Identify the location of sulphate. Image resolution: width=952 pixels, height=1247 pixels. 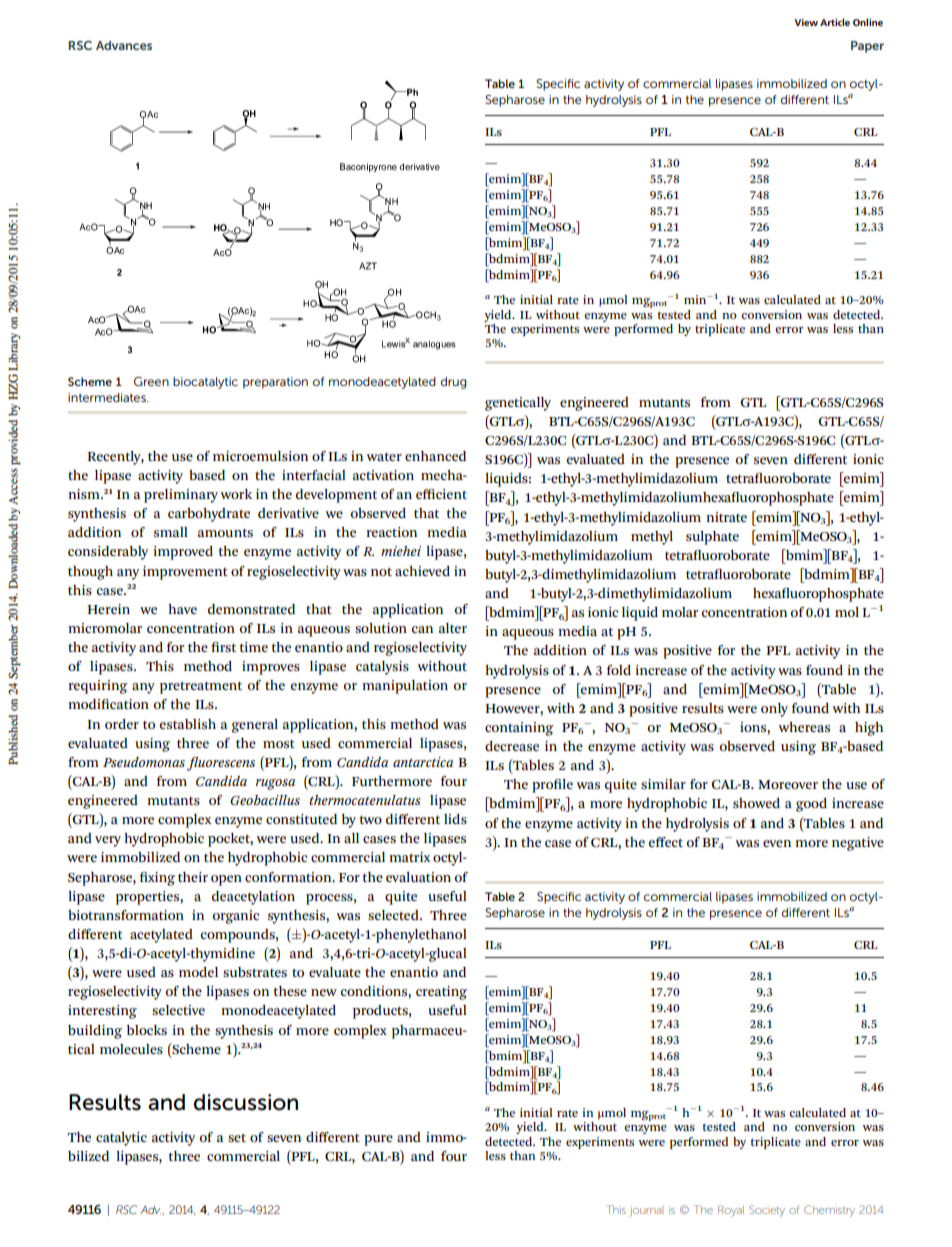
(712, 538).
